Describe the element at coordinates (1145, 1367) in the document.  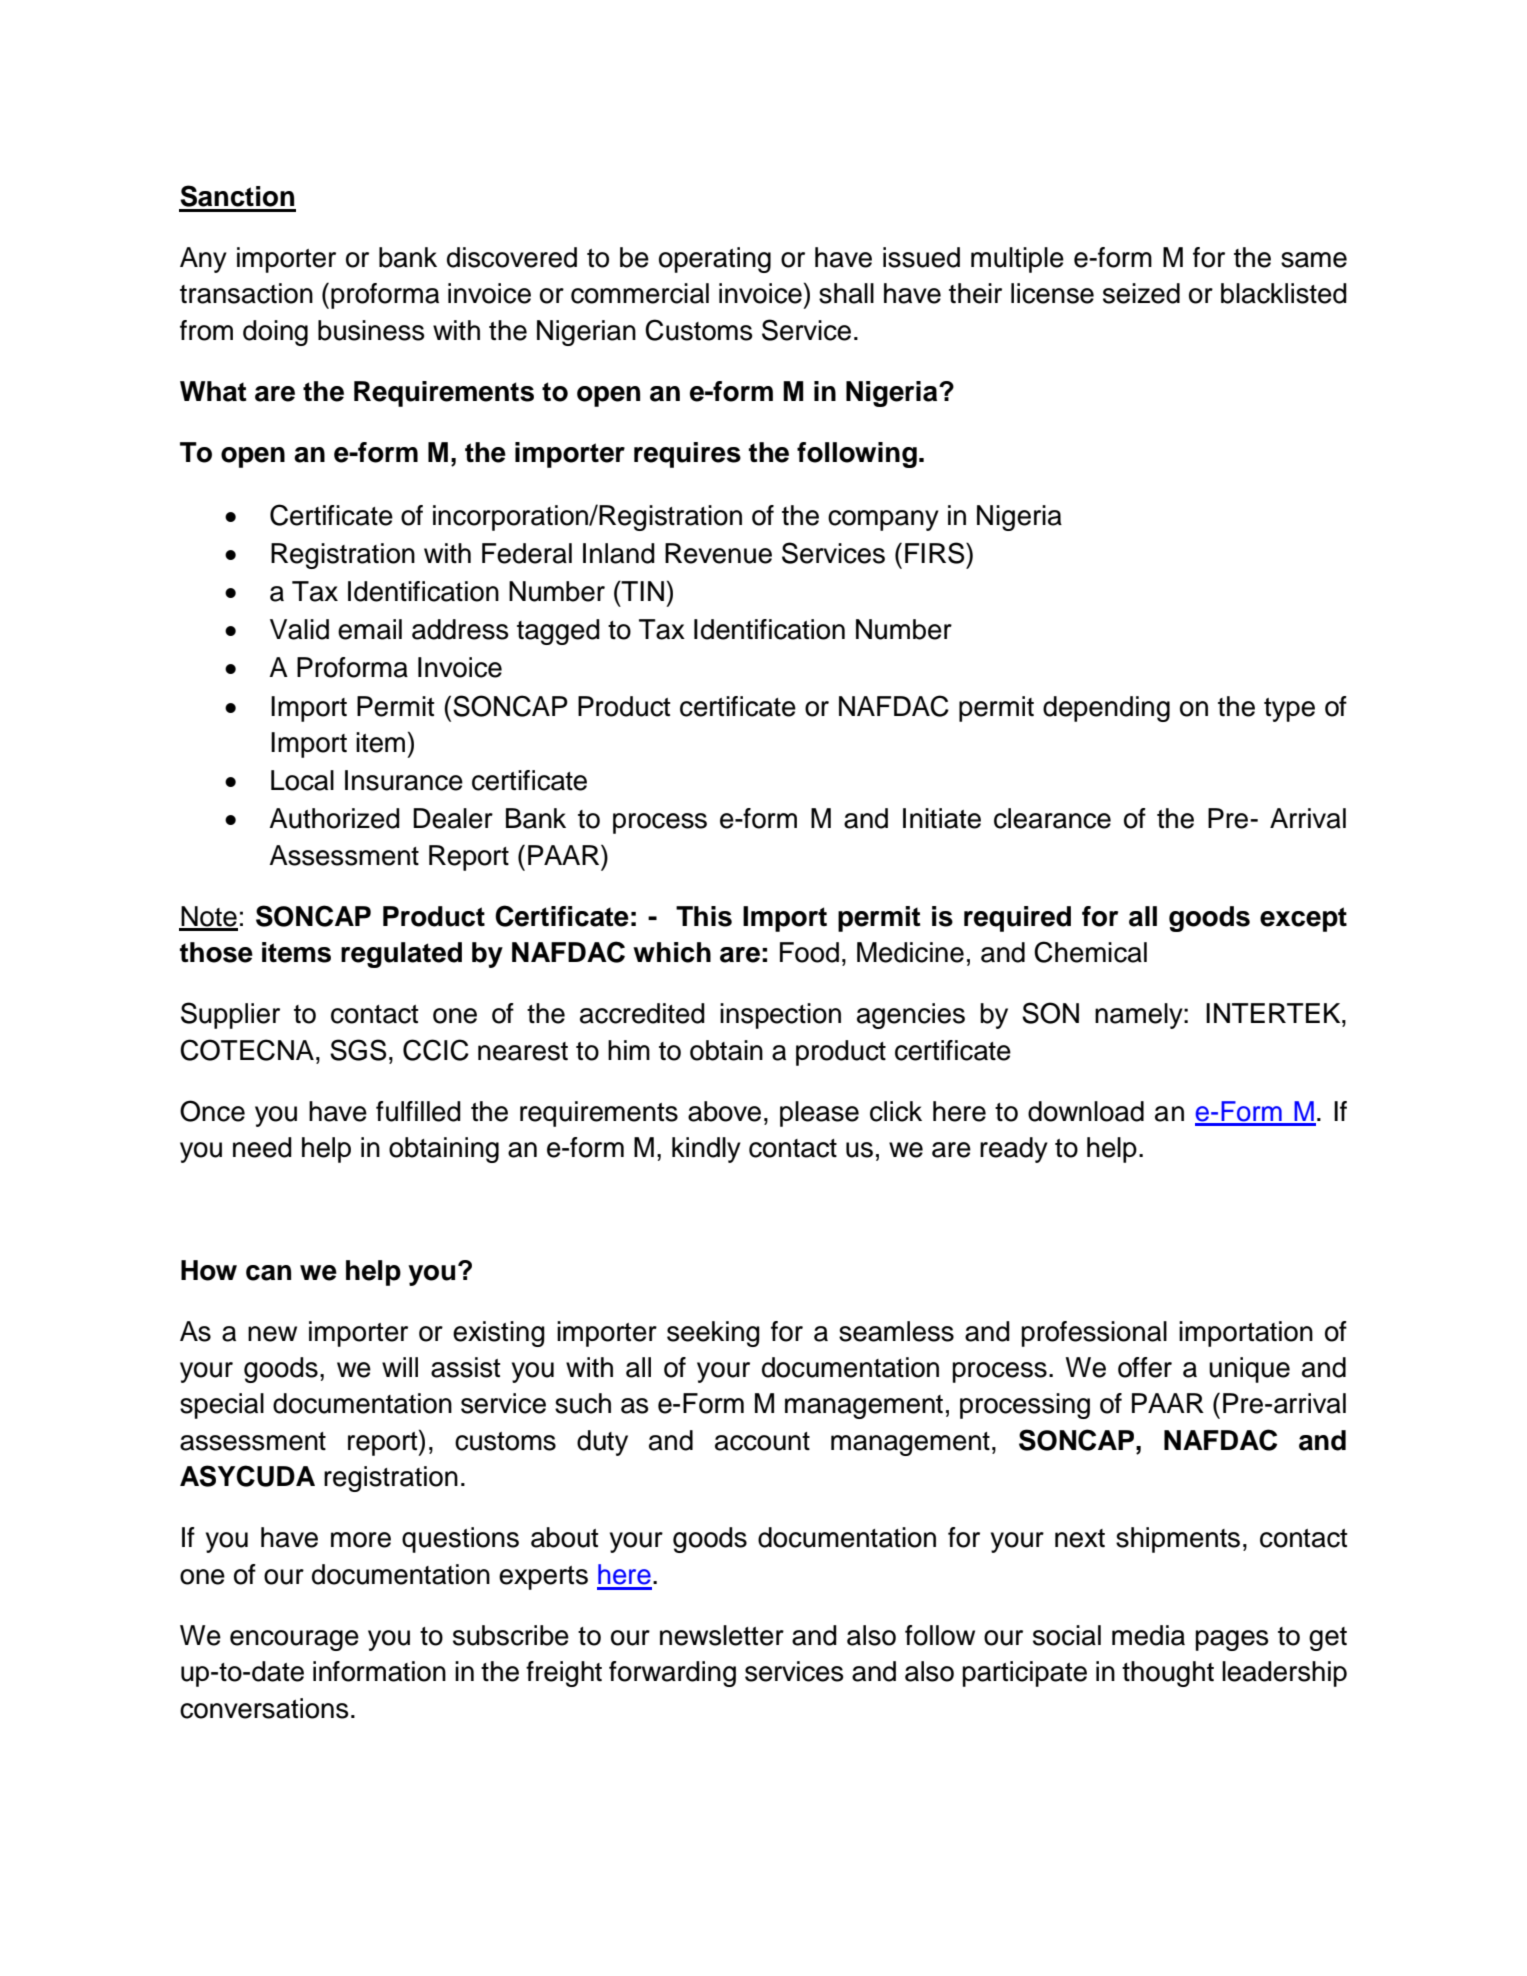
I see `offer` at that location.
